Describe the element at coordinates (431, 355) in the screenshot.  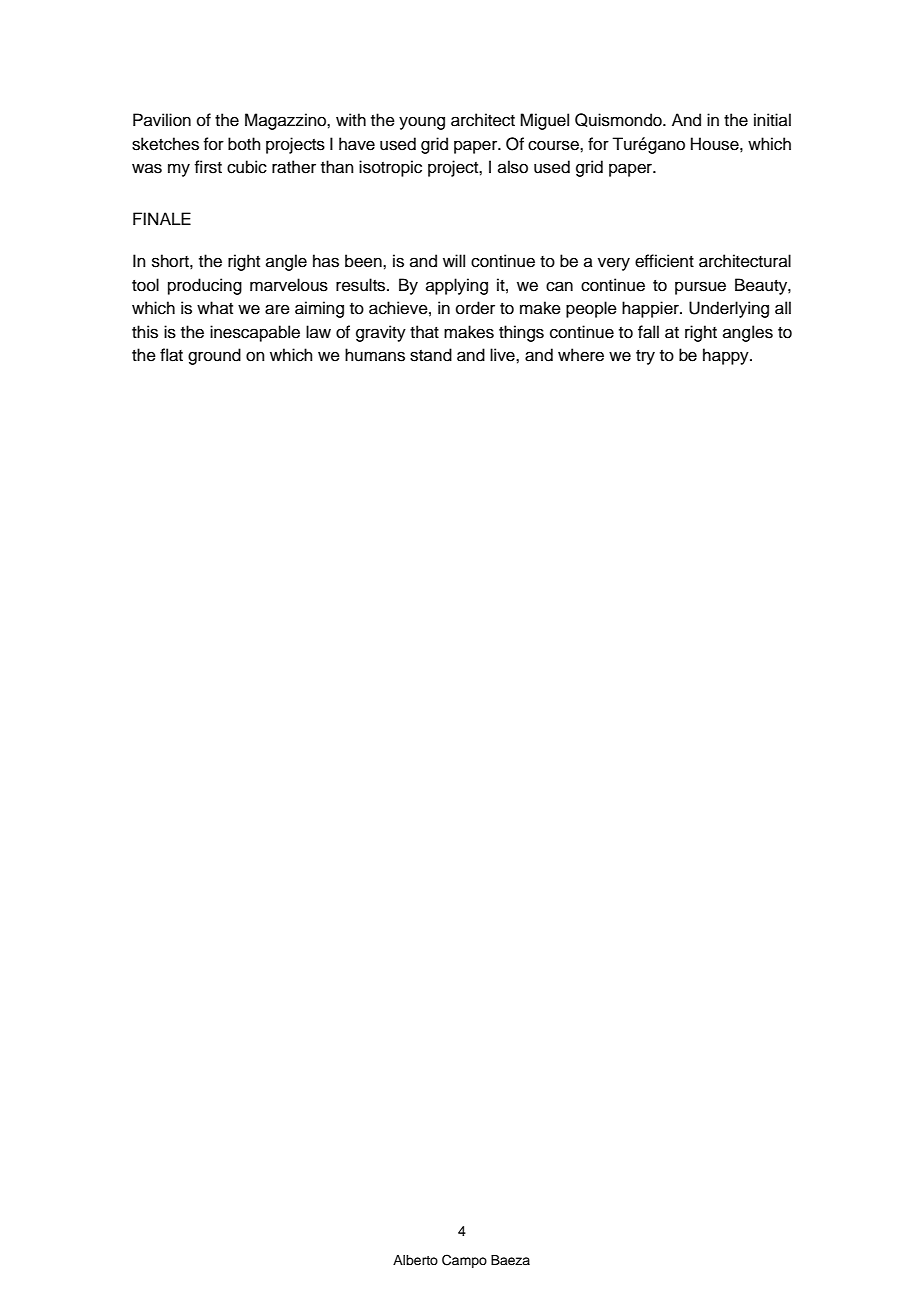
I see `stand` at that location.
